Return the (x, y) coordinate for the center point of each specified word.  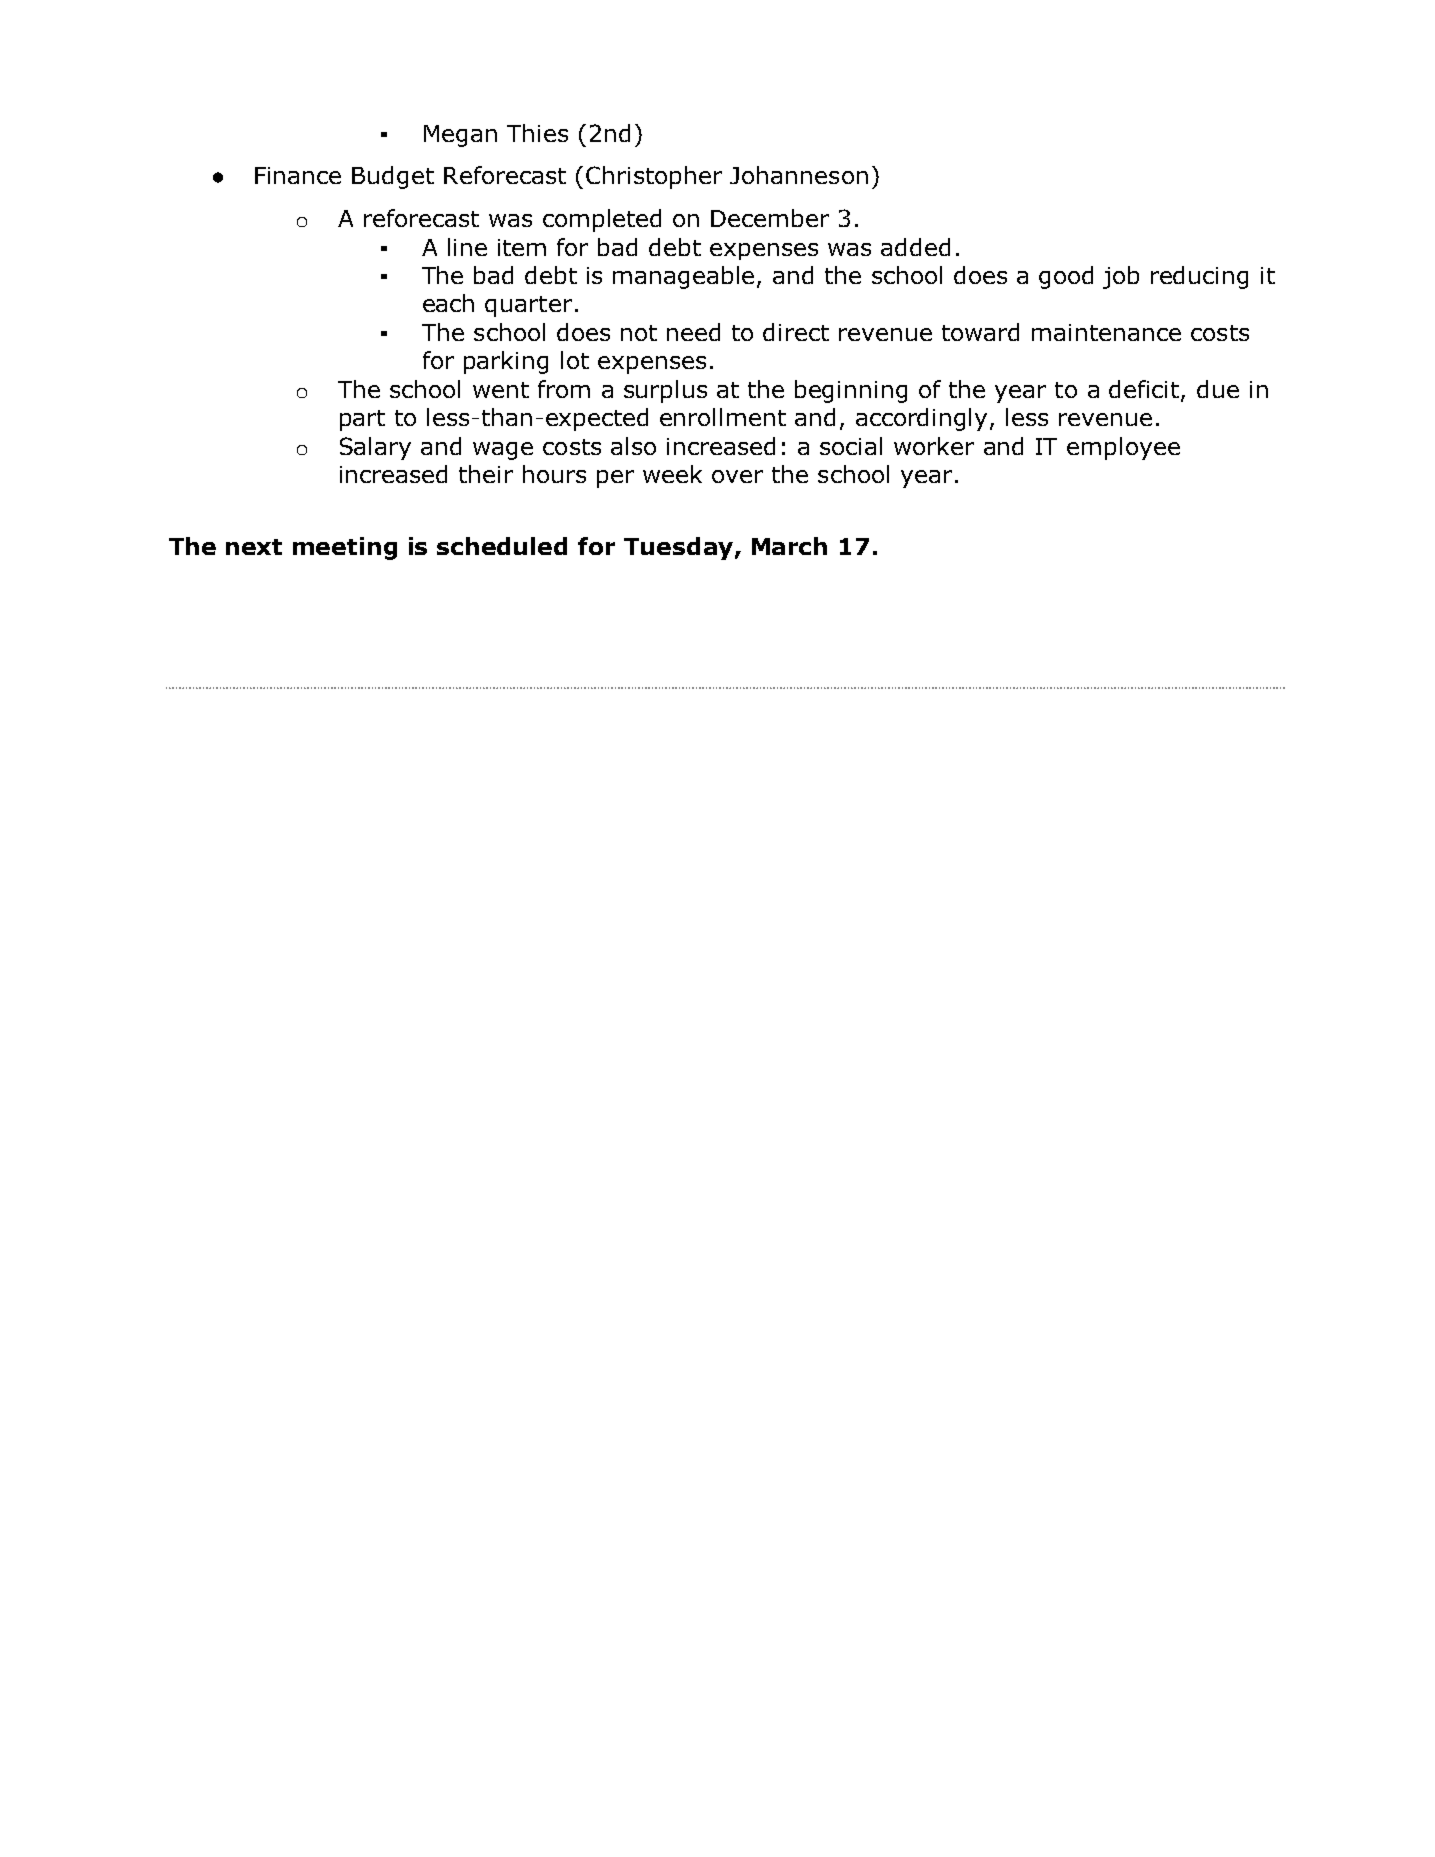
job (1121, 277)
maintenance (1106, 332)
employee (1123, 448)
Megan (460, 136)
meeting (345, 548)
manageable (685, 277)
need (693, 332)
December (770, 218)
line (467, 247)
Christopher (654, 177)
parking (506, 362)
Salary (375, 448)
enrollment (723, 417)
